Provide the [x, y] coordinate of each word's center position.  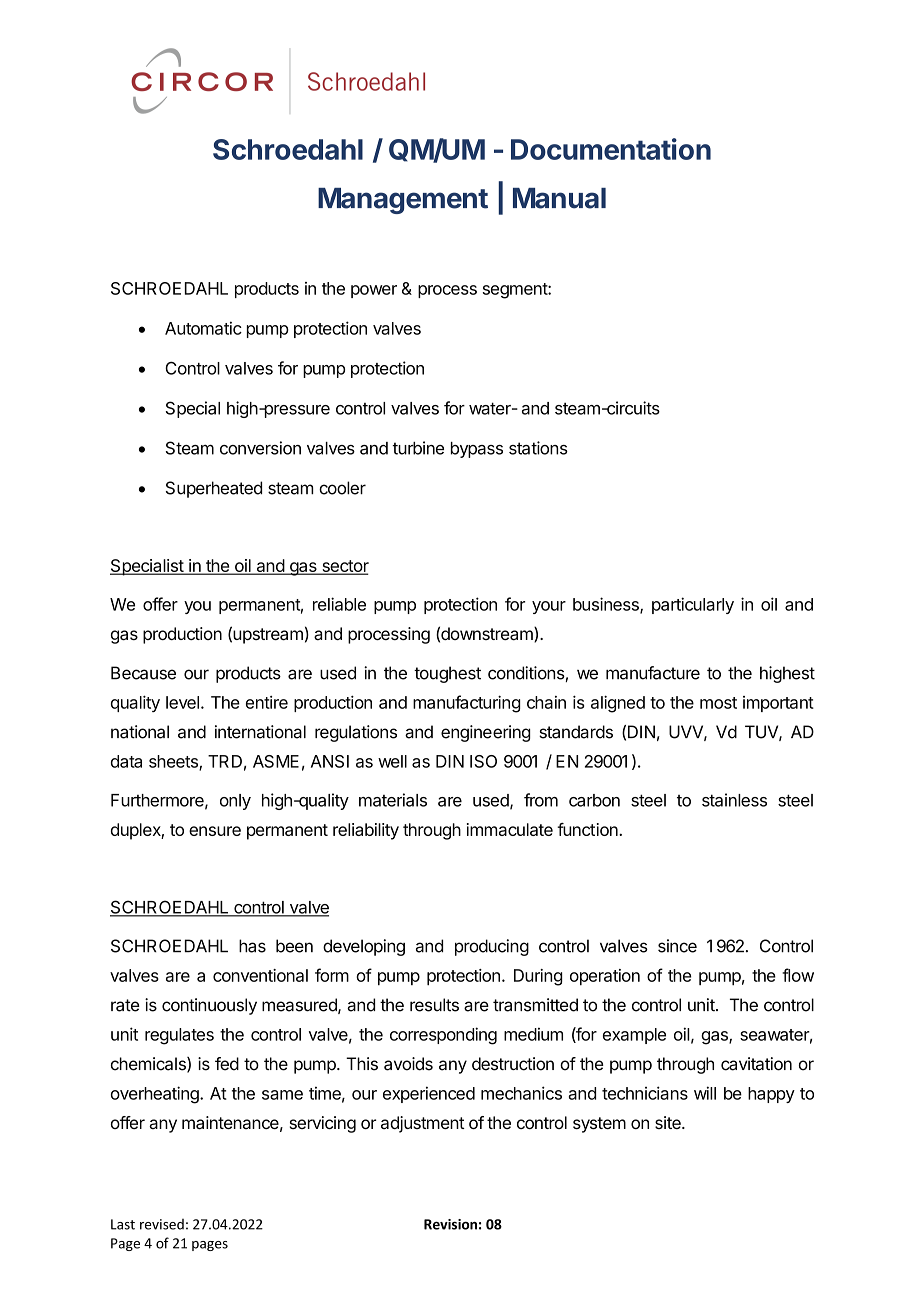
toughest [447, 674]
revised [162, 1224]
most [718, 703]
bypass [477, 450]
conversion [260, 448]
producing [492, 947]
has [252, 946]
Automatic [203, 328]
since [677, 946]
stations [538, 448]
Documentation [611, 149]
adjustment [423, 1124]
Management [403, 201]
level [182, 702]
